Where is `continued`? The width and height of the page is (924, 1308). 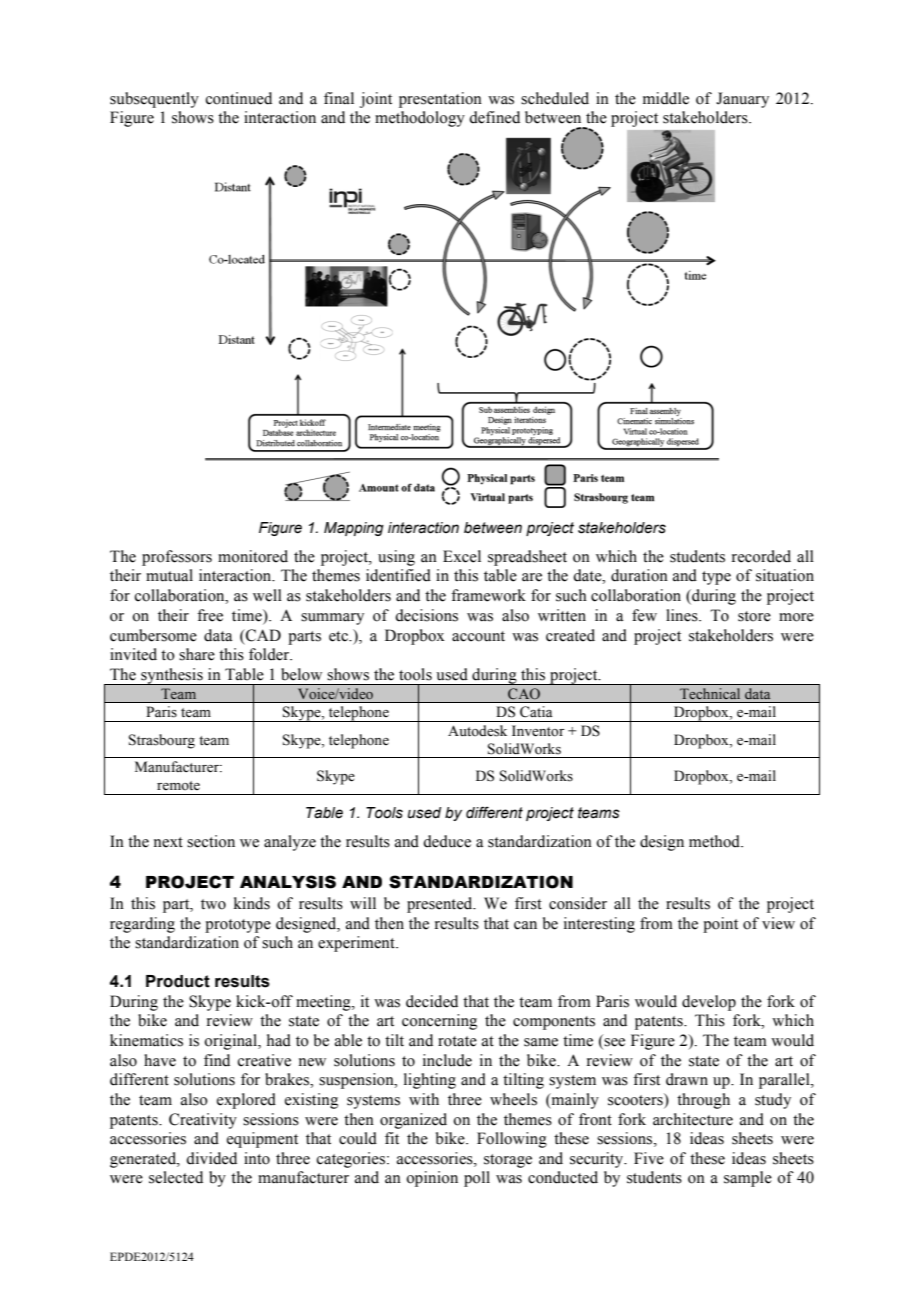 continued is located at coordinates (239, 98).
